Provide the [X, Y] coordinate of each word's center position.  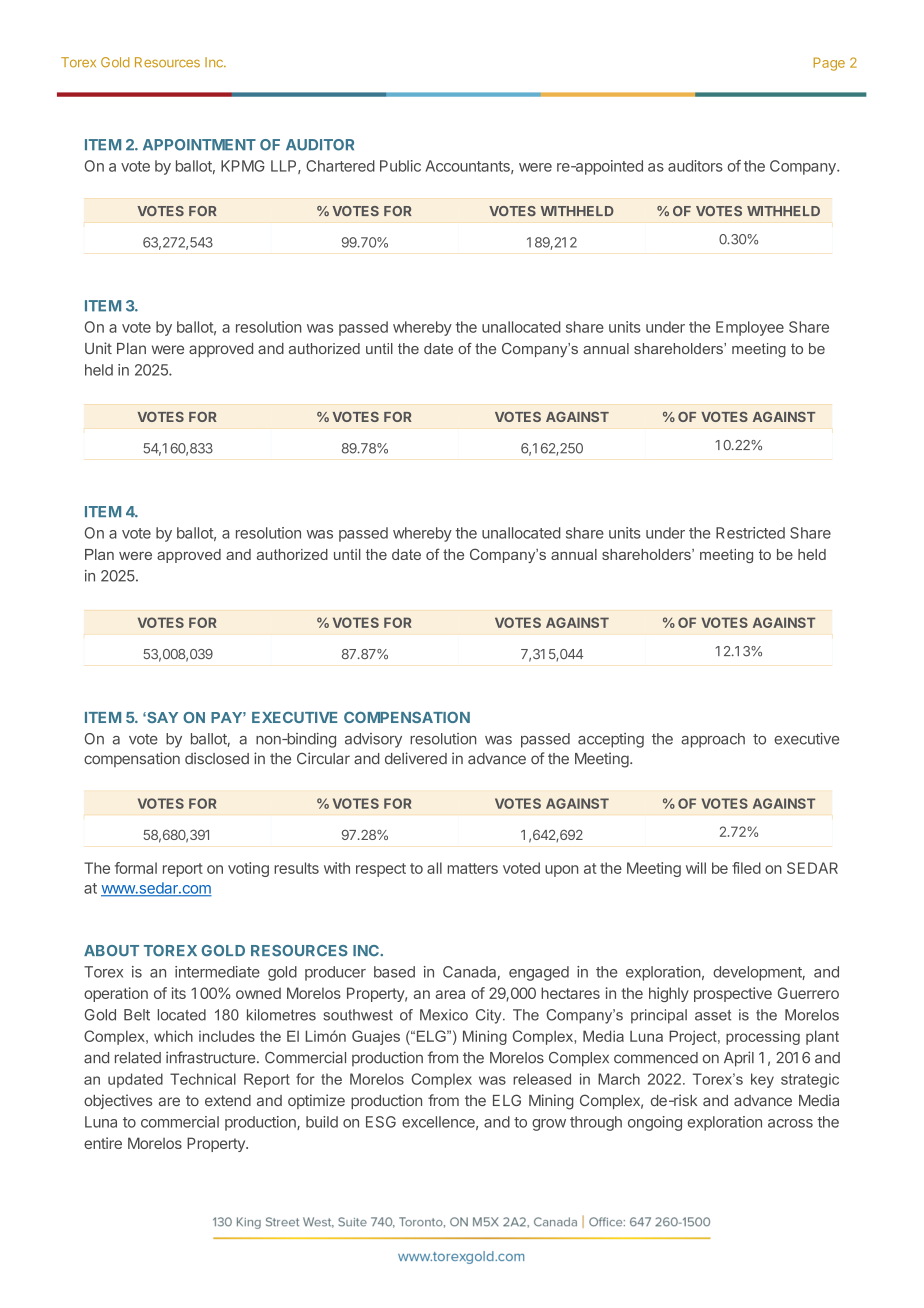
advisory [373, 740]
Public [400, 166]
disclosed [217, 758]
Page [829, 64]
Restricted [750, 533]
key [762, 1080]
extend [228, 1100]
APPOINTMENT [199, 145]
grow [549, 1125]
